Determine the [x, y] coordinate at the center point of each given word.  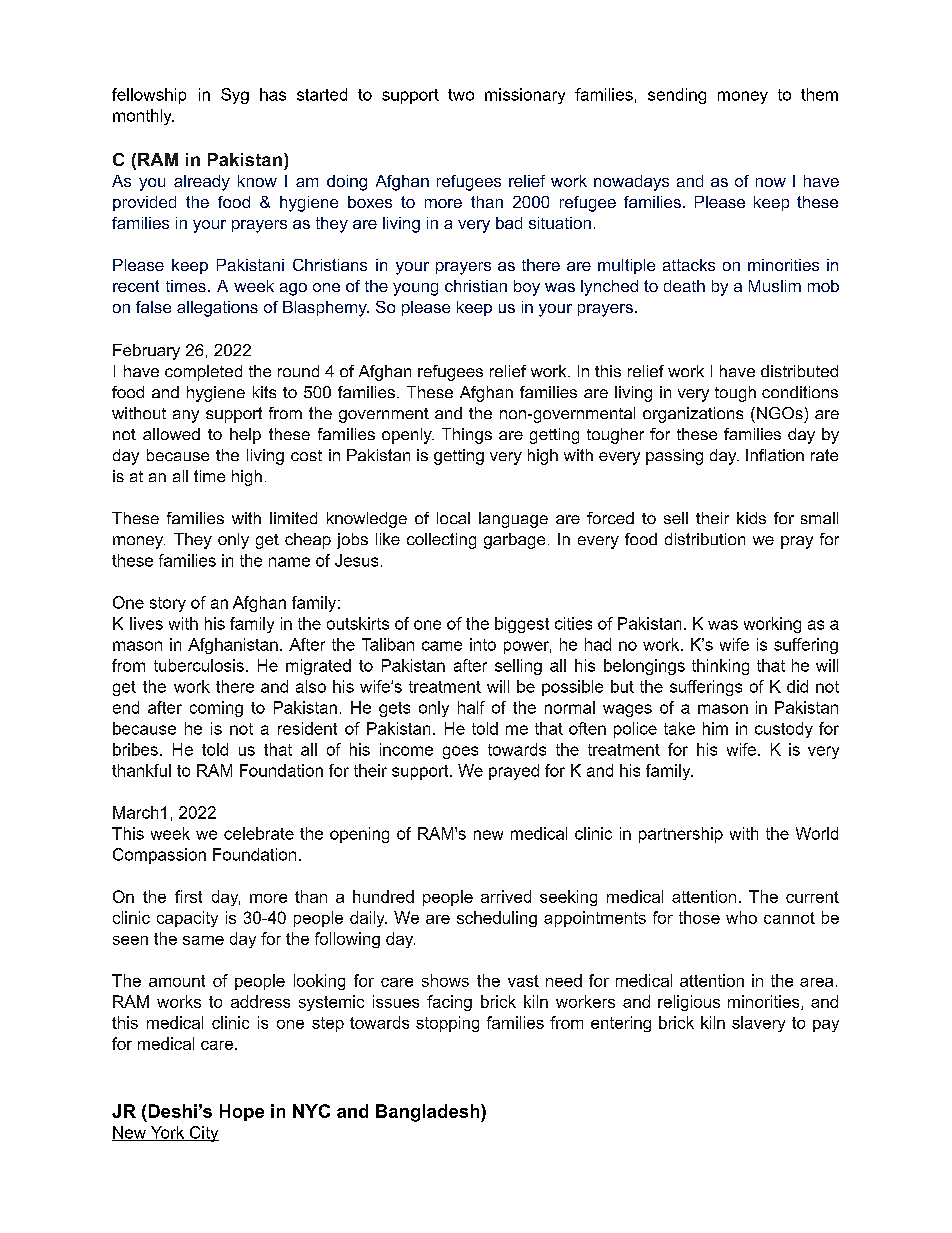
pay [826, 1026]
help [245, 436]
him [715, 728]
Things [467, 436]
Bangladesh [427, 1113]
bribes [135, 749]
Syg [235, 96]
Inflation [775, 455]
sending [677, 96]
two [461, 95]
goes [460, 752]
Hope [242, 1112]
